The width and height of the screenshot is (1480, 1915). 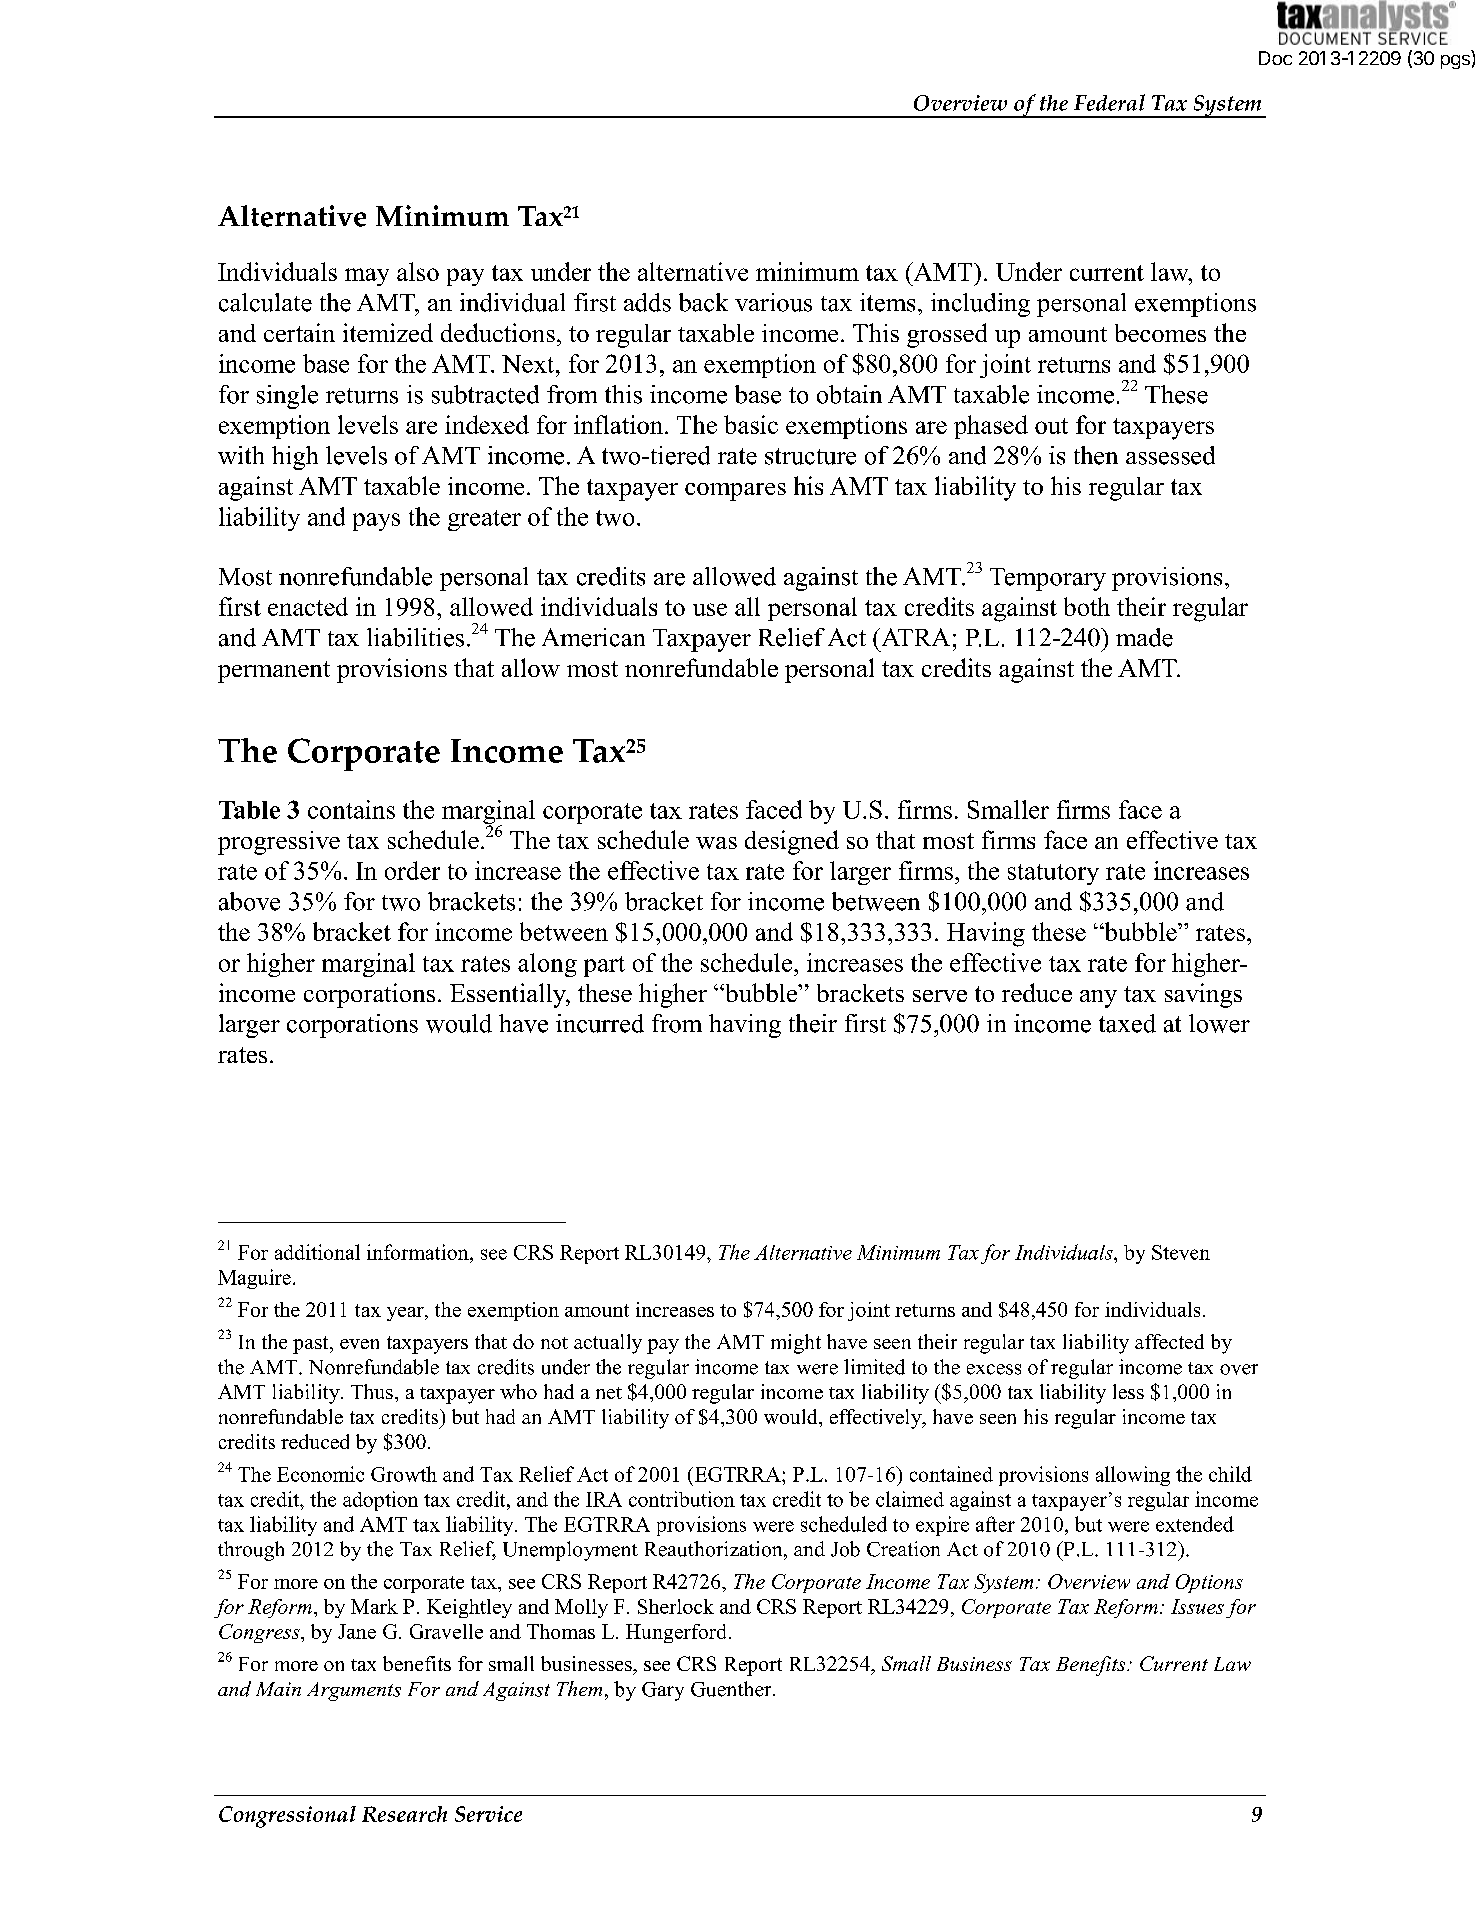 What do you see at coordinates (404, 1814) in the screenshot?
I see `Research` at bounding box center [404, 1814].
